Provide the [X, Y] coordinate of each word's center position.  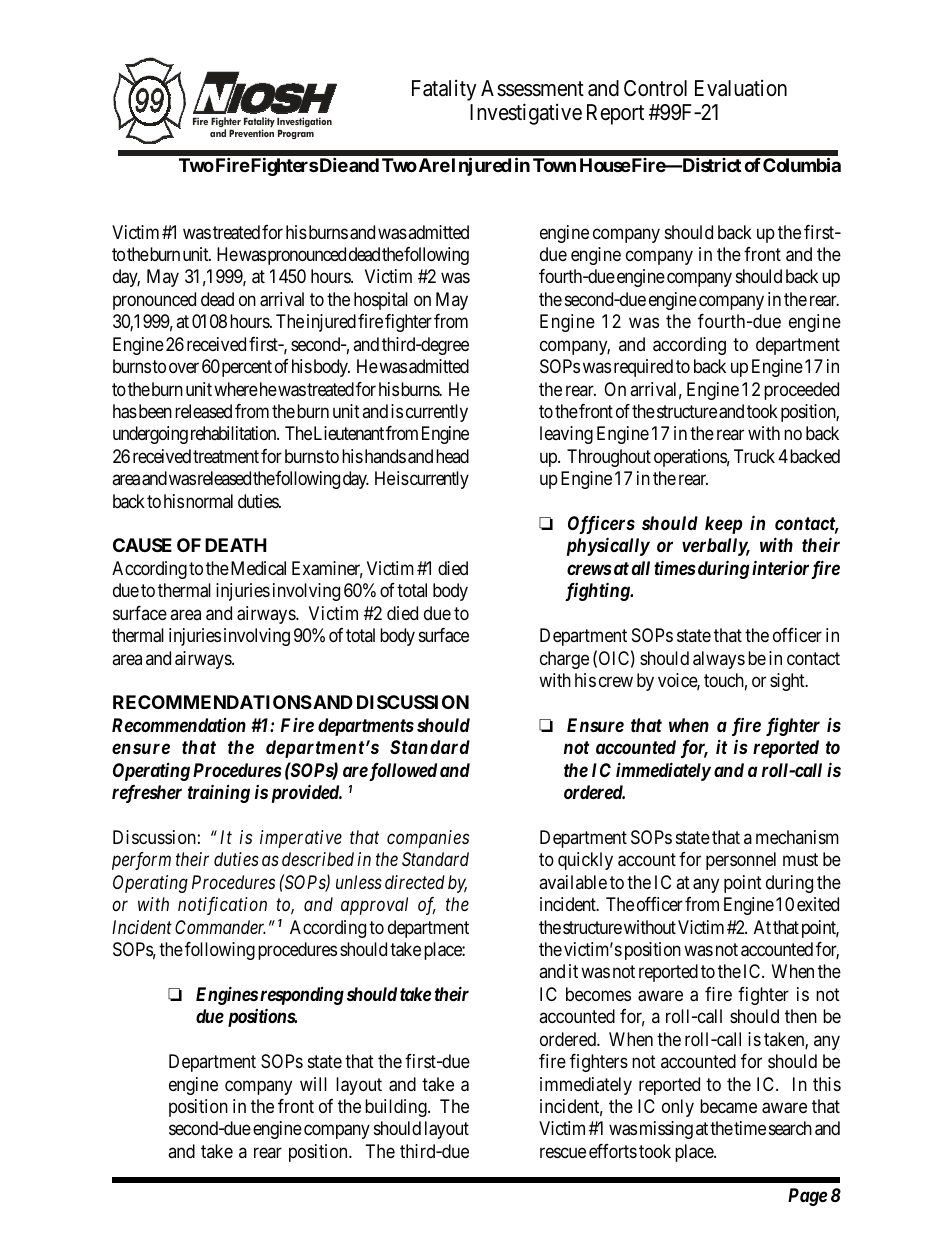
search [790, 1128]
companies [428, 839]
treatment [226, 456]
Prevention [251, 133]
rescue [563, 1152]
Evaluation [741, 88]
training [219, 793]
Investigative [526, 114]
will [313, 1084]
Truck [754, 456]
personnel [741, 861]
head [452, 456]
